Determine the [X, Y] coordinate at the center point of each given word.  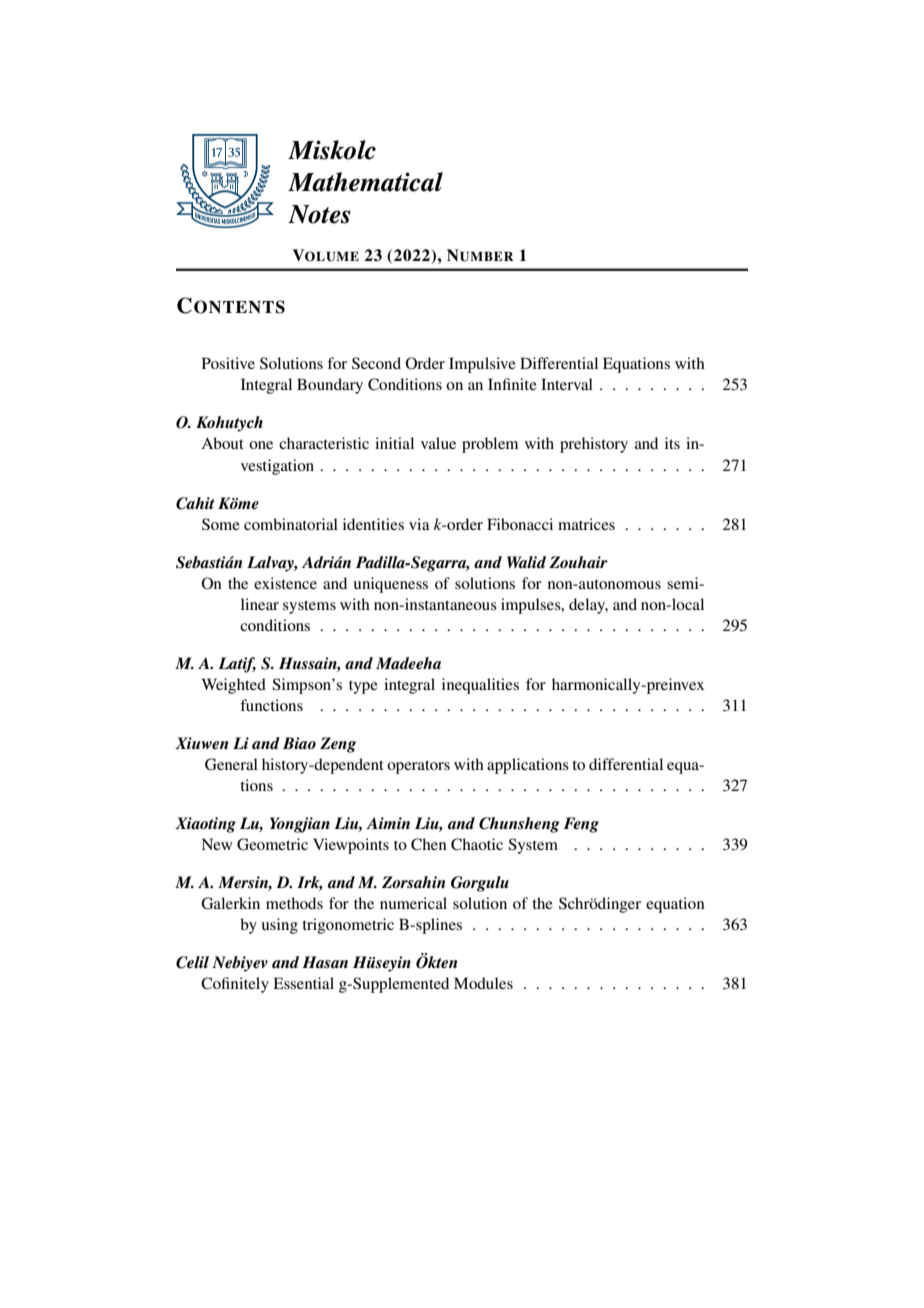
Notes [319, 214]
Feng [581, 825]
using [280, 926]
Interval [567, 384]
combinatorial [291, 524]
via [419, 524]
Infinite [512, 384]
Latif [237, 665]
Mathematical [365, 182]
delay [588, 606]
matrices [586, 524]
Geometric [272, 844]
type [363, 687]
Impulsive [482, 365]
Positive [228, 363]
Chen [429, 844]
